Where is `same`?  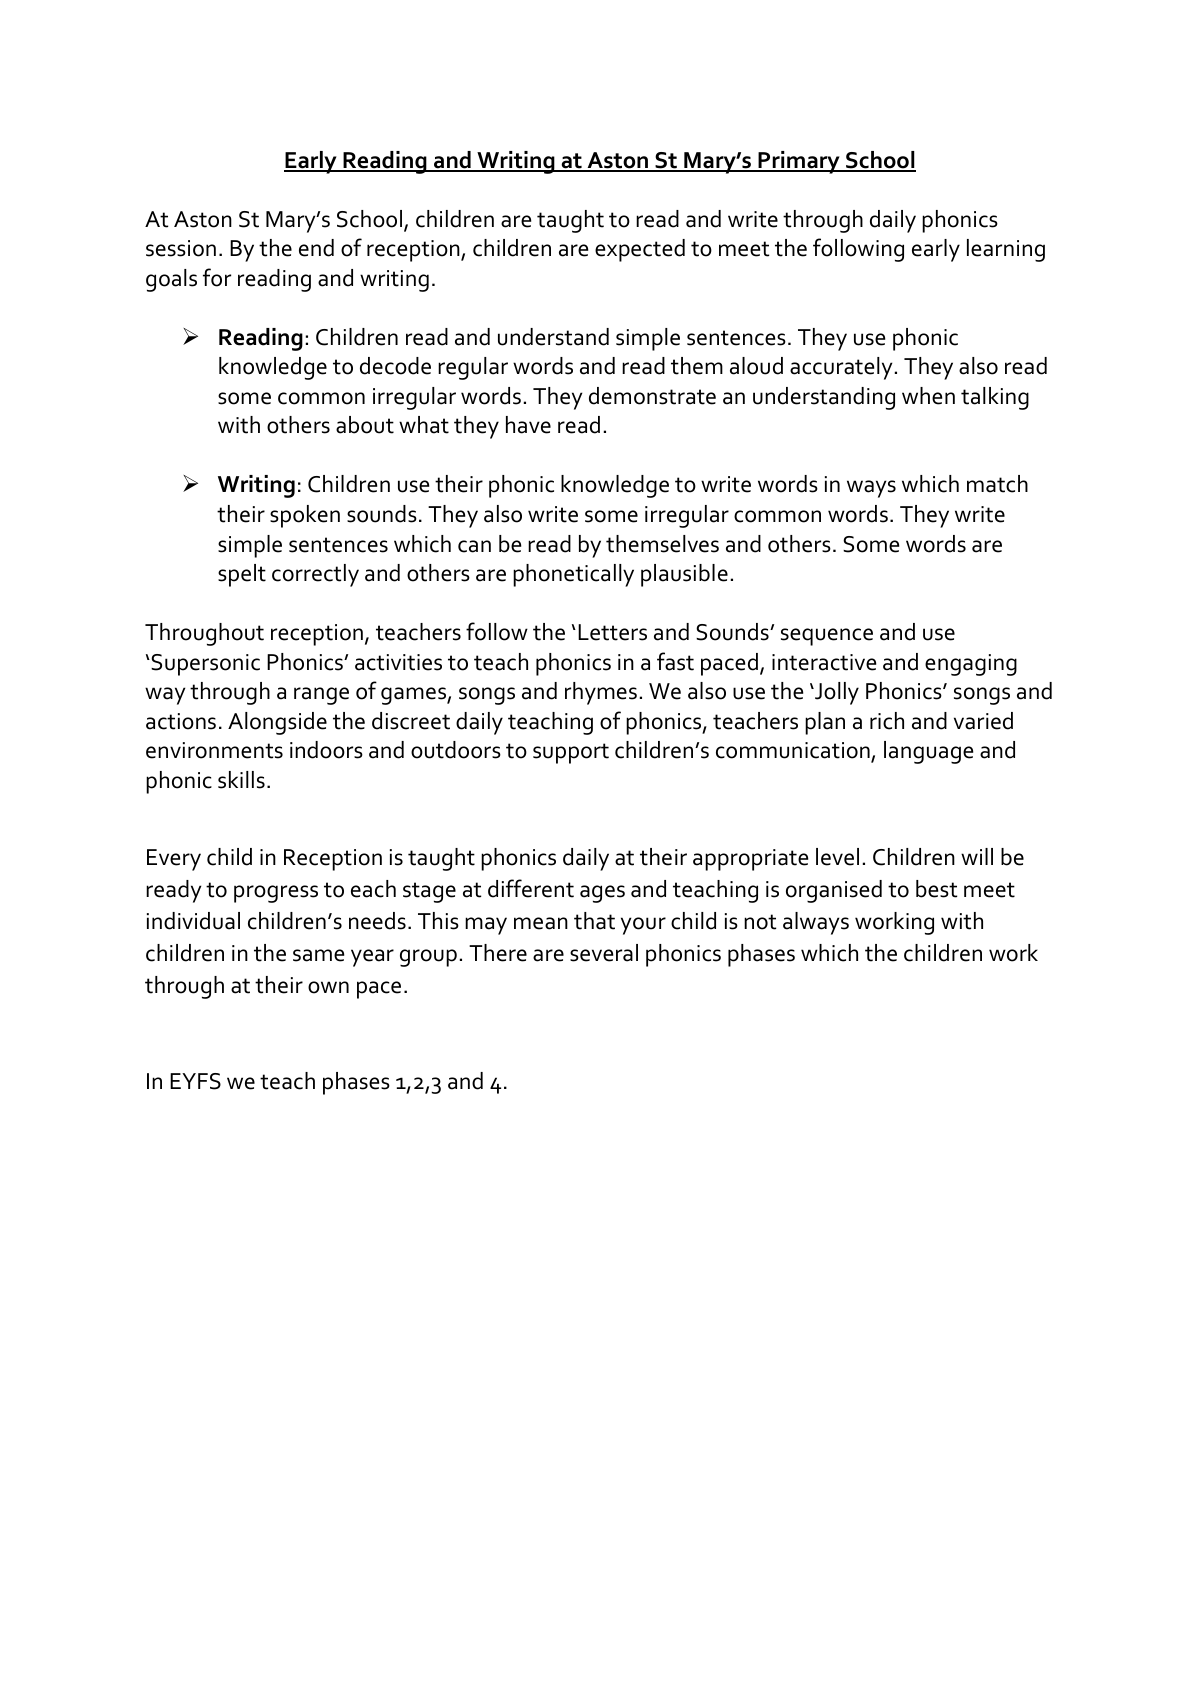
same is located at coordinates (318, 955).
